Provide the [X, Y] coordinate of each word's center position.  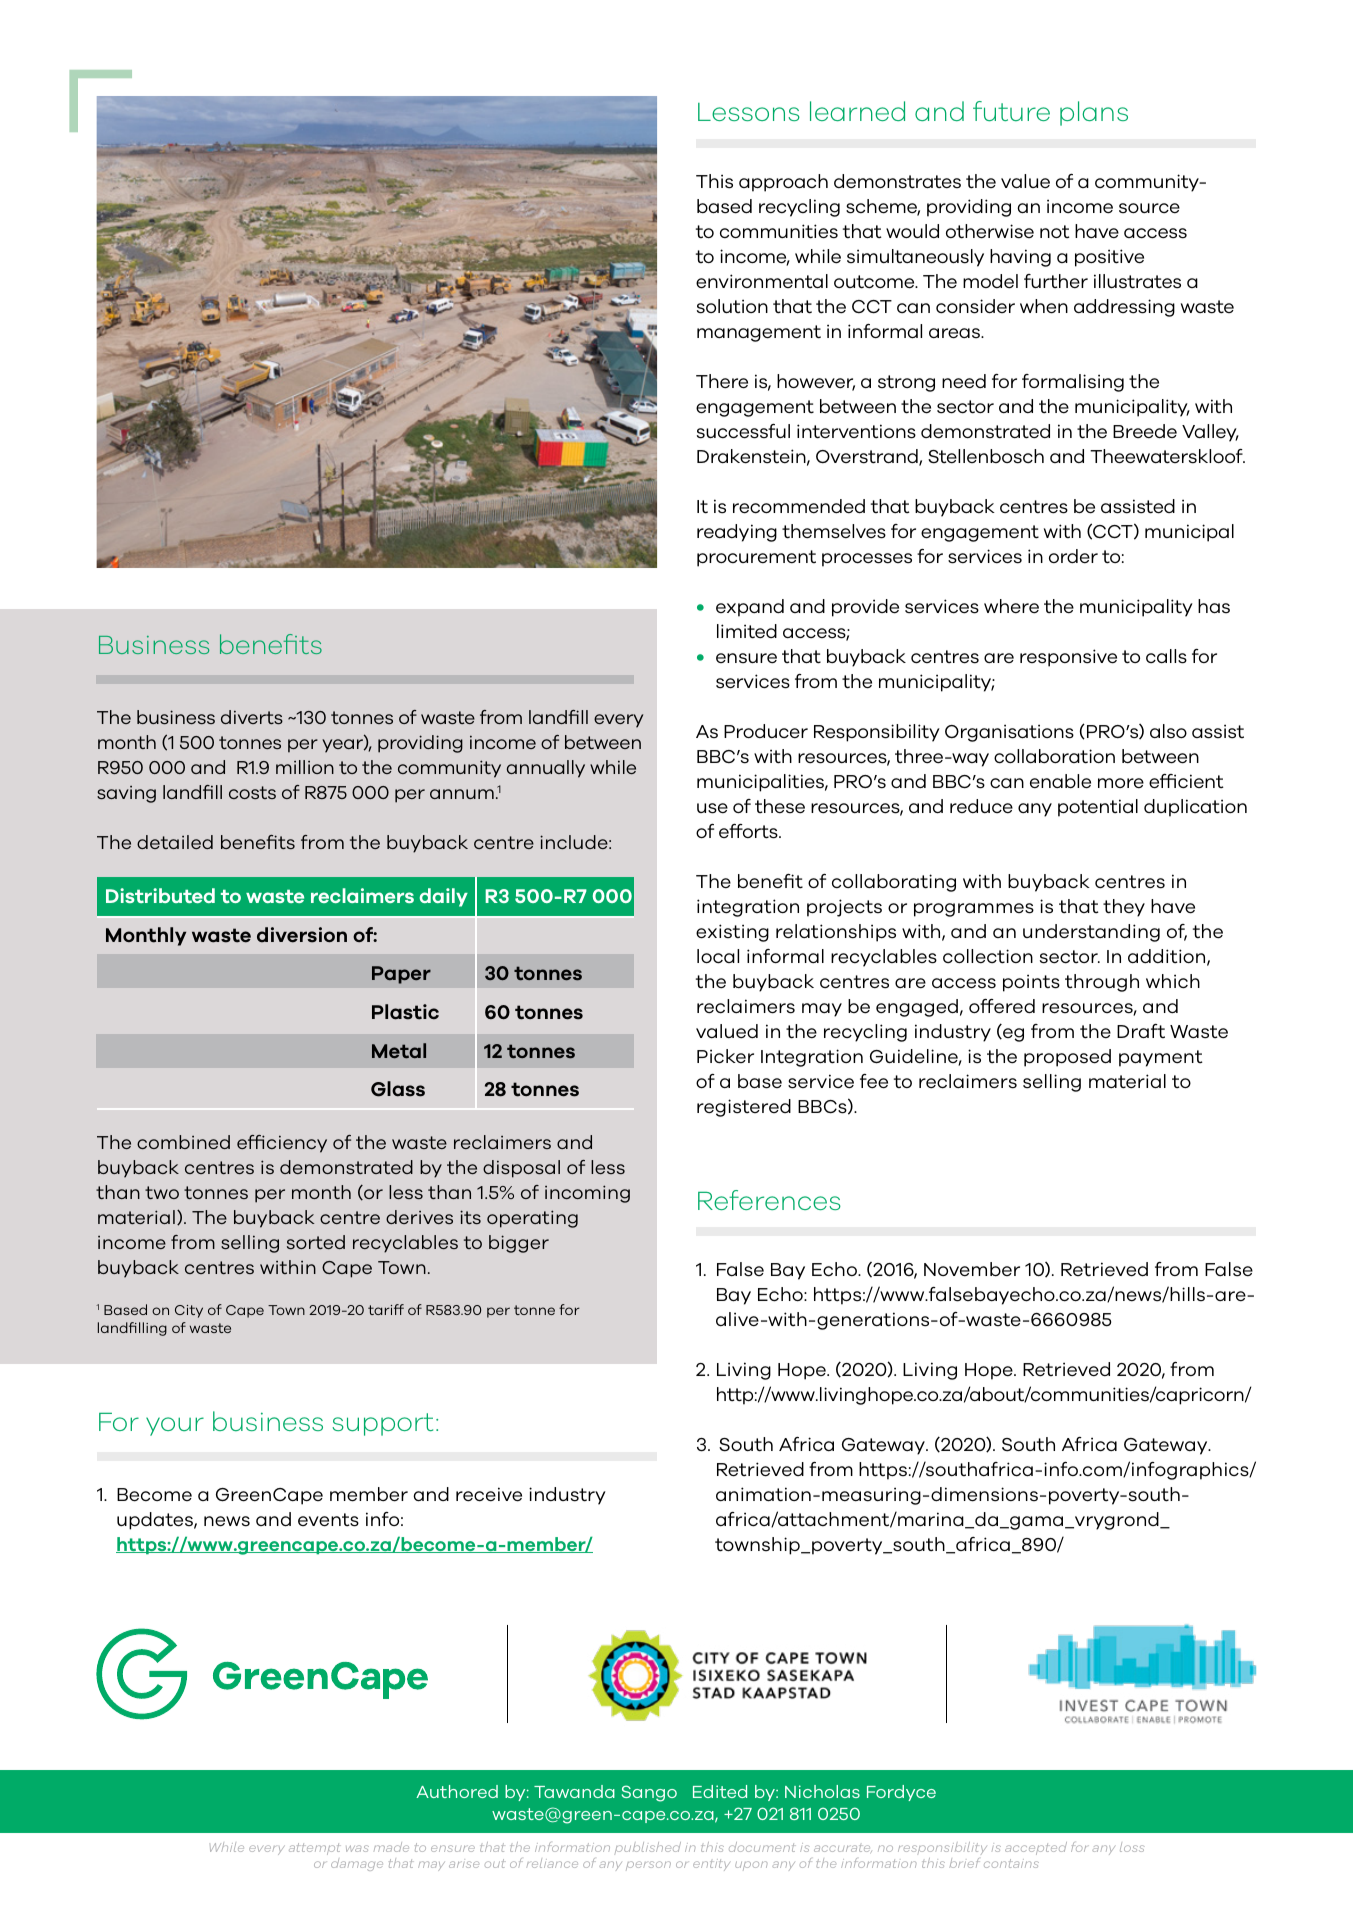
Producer [766, 731]
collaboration [1054, 756]
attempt [315, 1849]
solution [732, 306]
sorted [316, 1242]
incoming [587, 1194]
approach [783, 183]
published [648, 1847]
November [972, 1269]
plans [1094, 113]
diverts [252, 717]
